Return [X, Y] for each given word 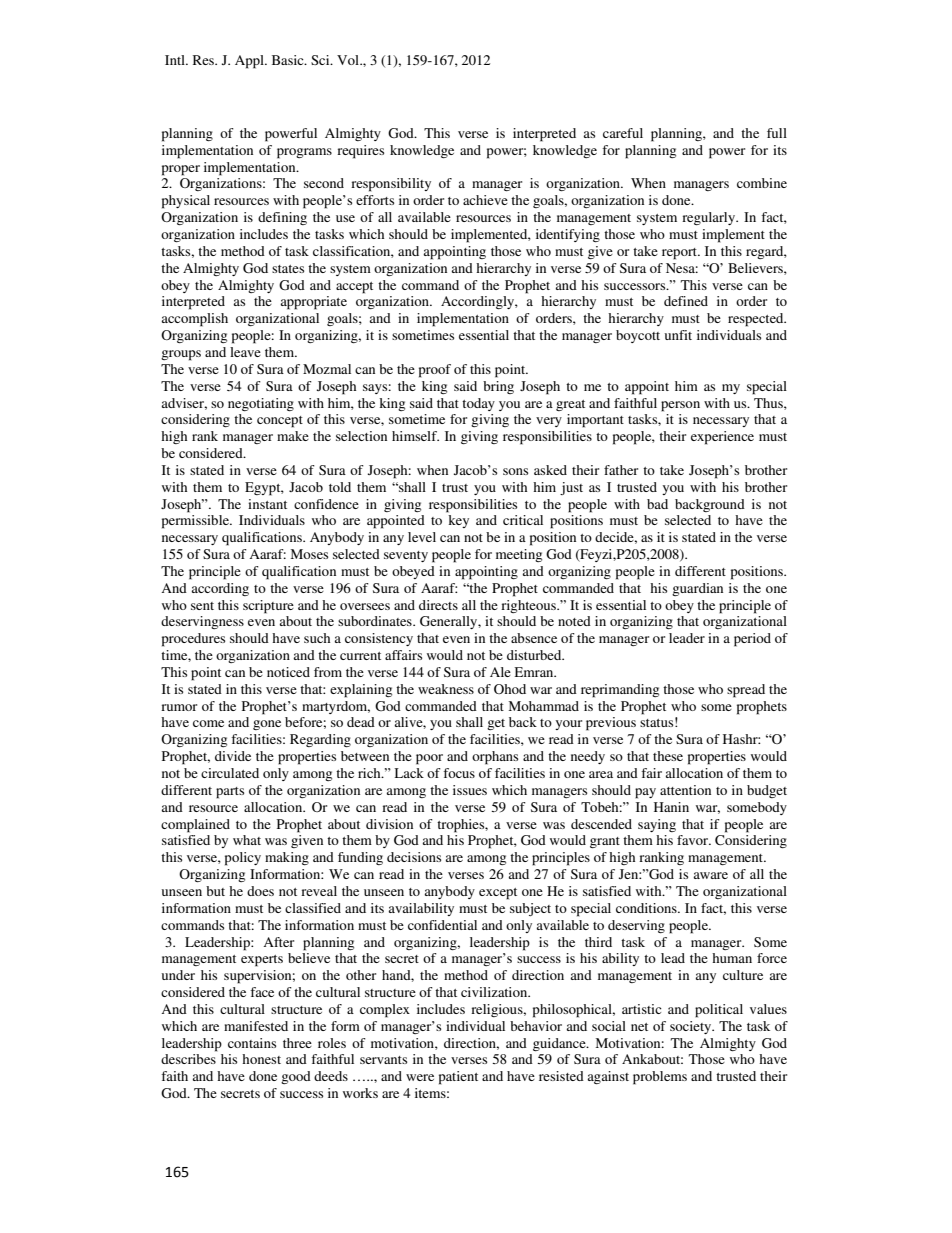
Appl [250, 62]
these [668, 756]
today [478, 404]
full [777, 133]
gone [267, 725]
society [692, 1027]
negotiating [261, 404]
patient [458, 1078]
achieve [485, 200]
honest [261, 1059]
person [680, 406]
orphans [495, 758]
